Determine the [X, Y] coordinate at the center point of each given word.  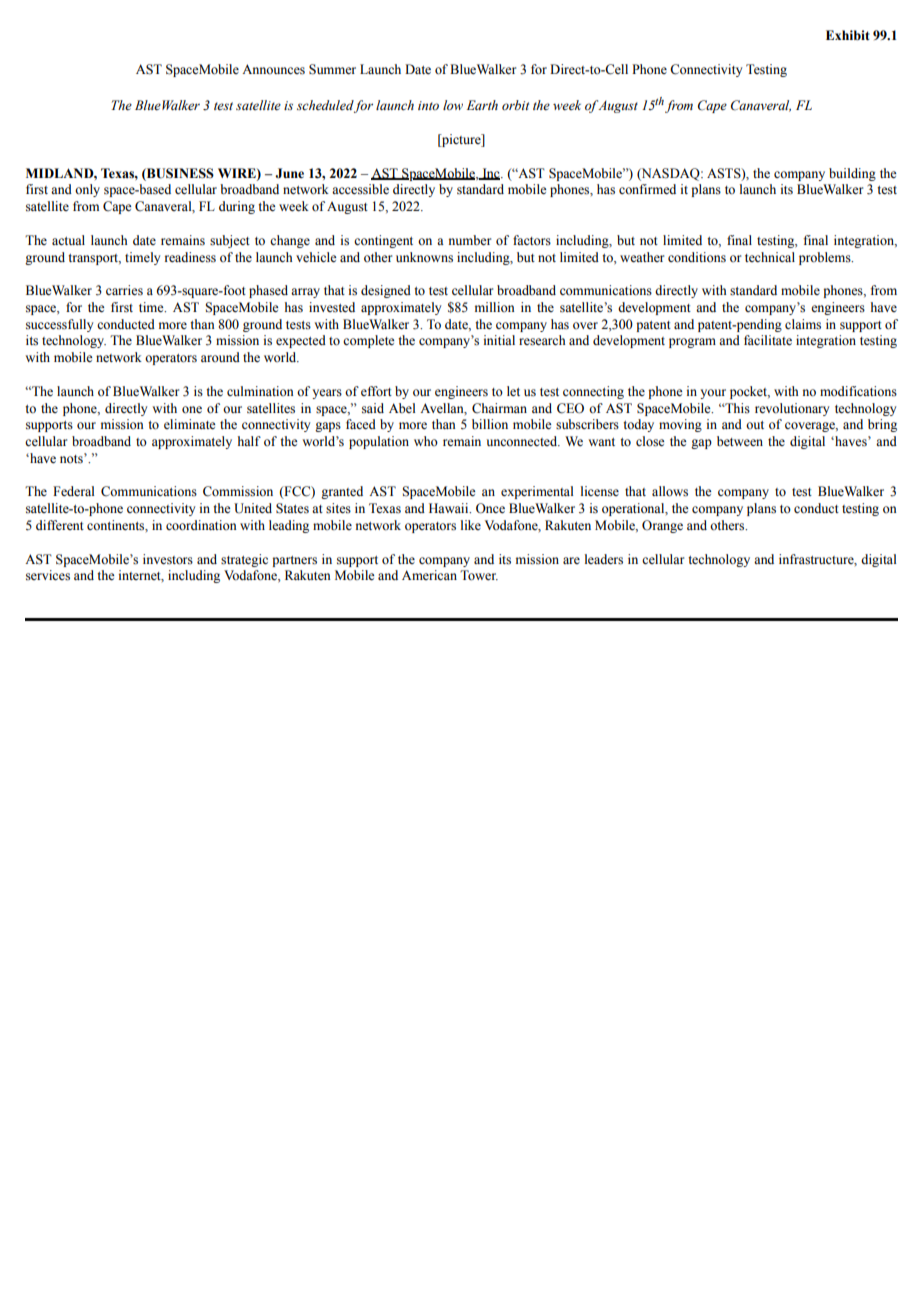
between [740, 441]
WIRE [238, 174]
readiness [190, 257]
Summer [332, 69]
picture [461, 140]
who [426, 441]
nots [72, 458]
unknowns [424, 257]
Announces [273, 69]
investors [168, 559]
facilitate [768, 340]
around [220, 357]
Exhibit [848, 35]
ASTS [725, 174]
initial [499, 340]
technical [770, 257]
